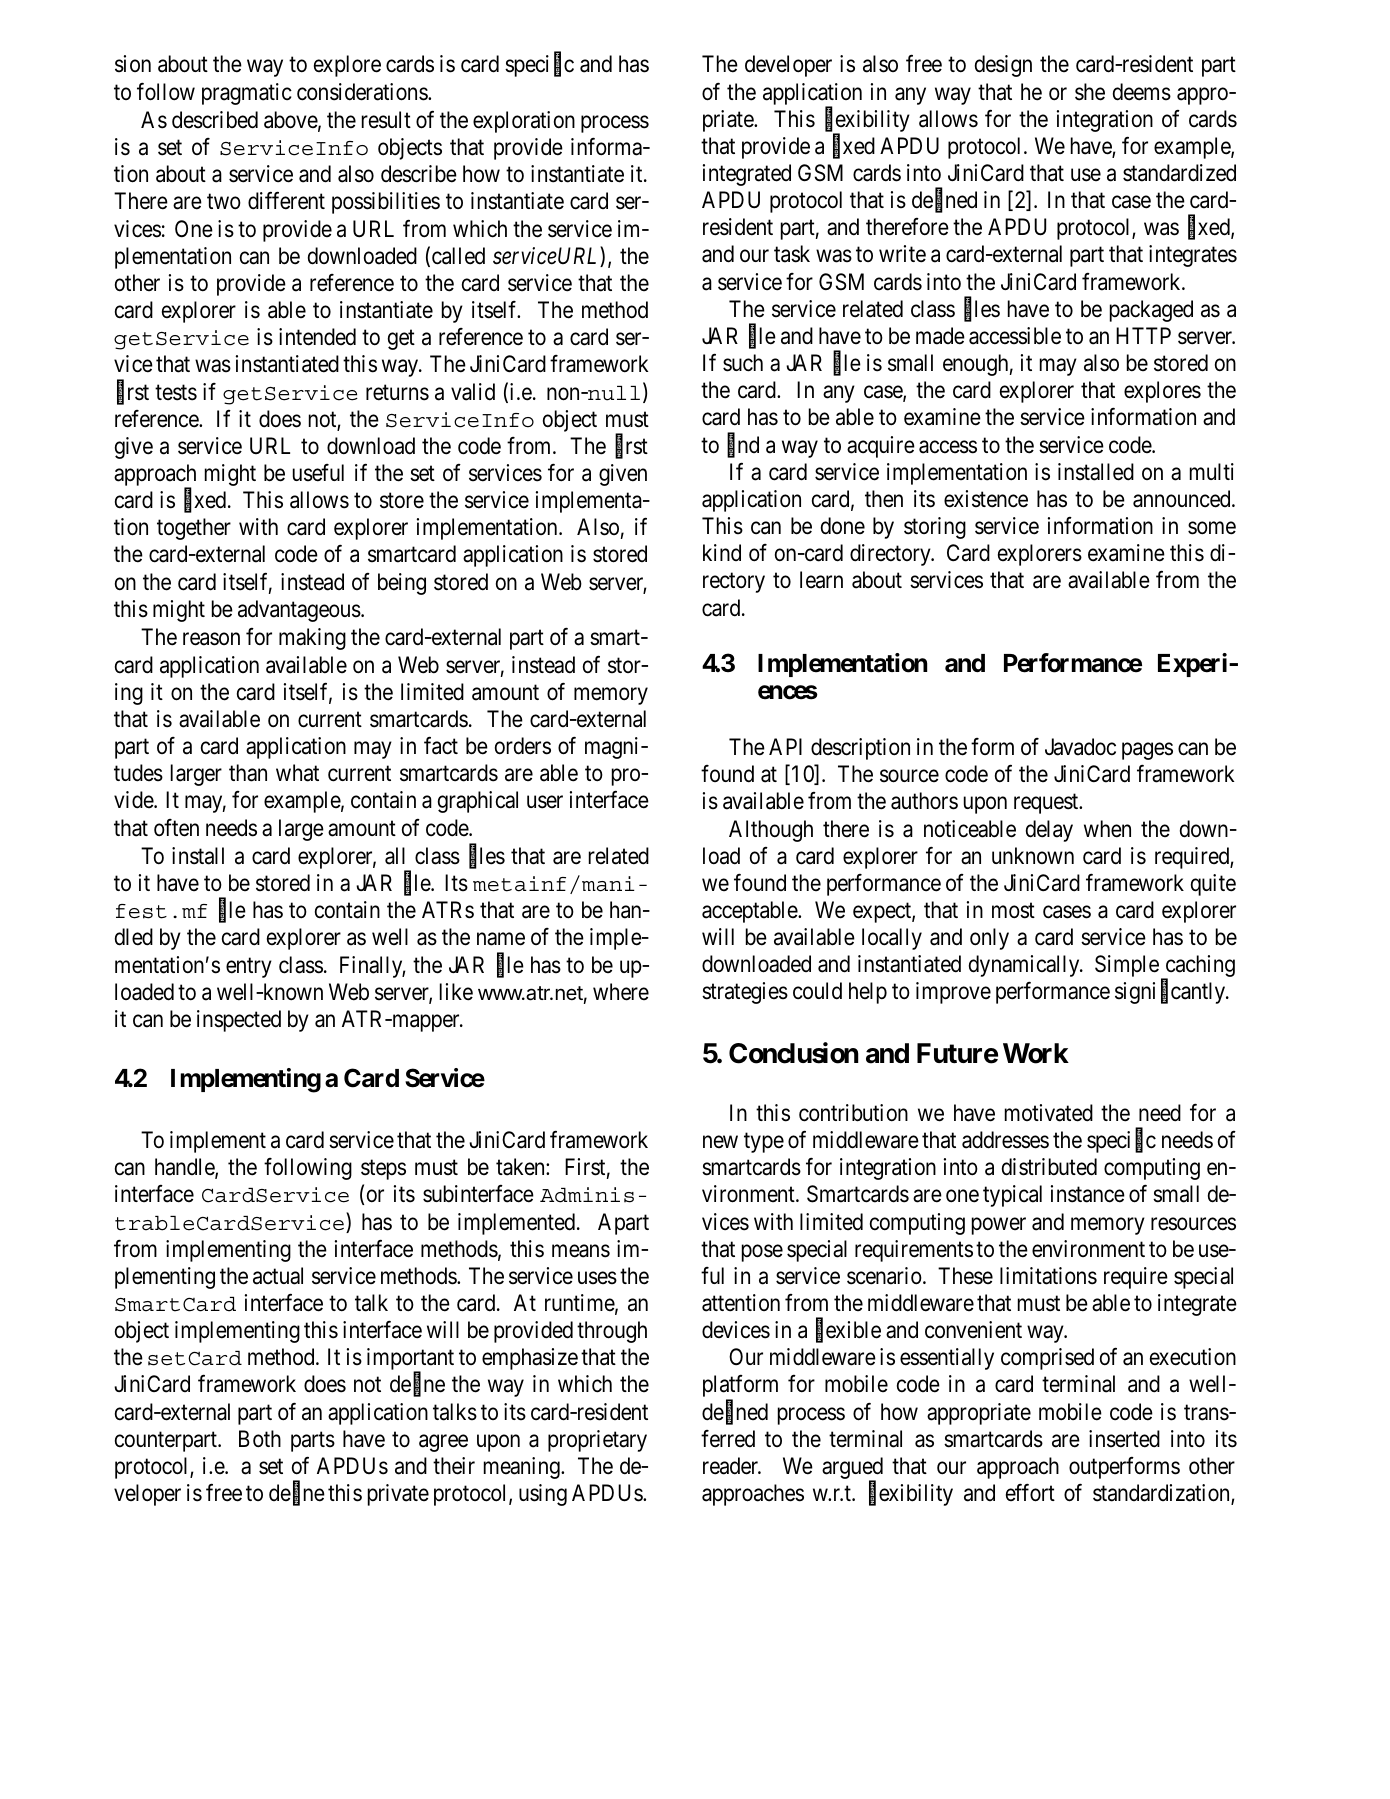  I want to click on task, so click(792, 254).
